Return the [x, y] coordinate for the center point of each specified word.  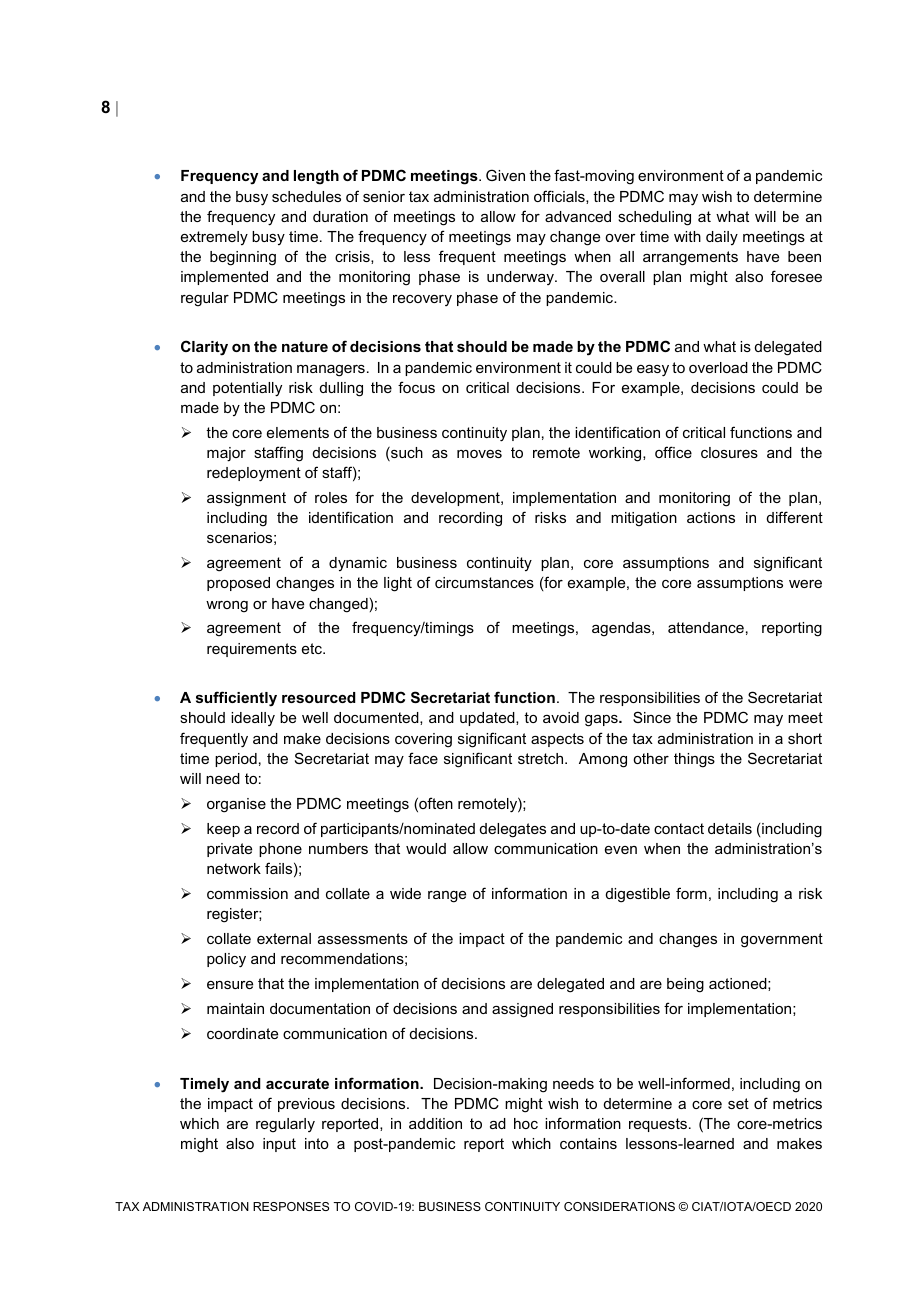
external [284, 938]
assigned [522, 1010]
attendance [706, 627]
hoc [526, 1123]
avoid [561, 717]
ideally [253, 719]
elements [298, 432]
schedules [306, 196]
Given [505, 175]
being [685, 985]
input [279, 1145]
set [738, 1103]
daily [722, 238]
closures [729, 452]
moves [479, 454]
